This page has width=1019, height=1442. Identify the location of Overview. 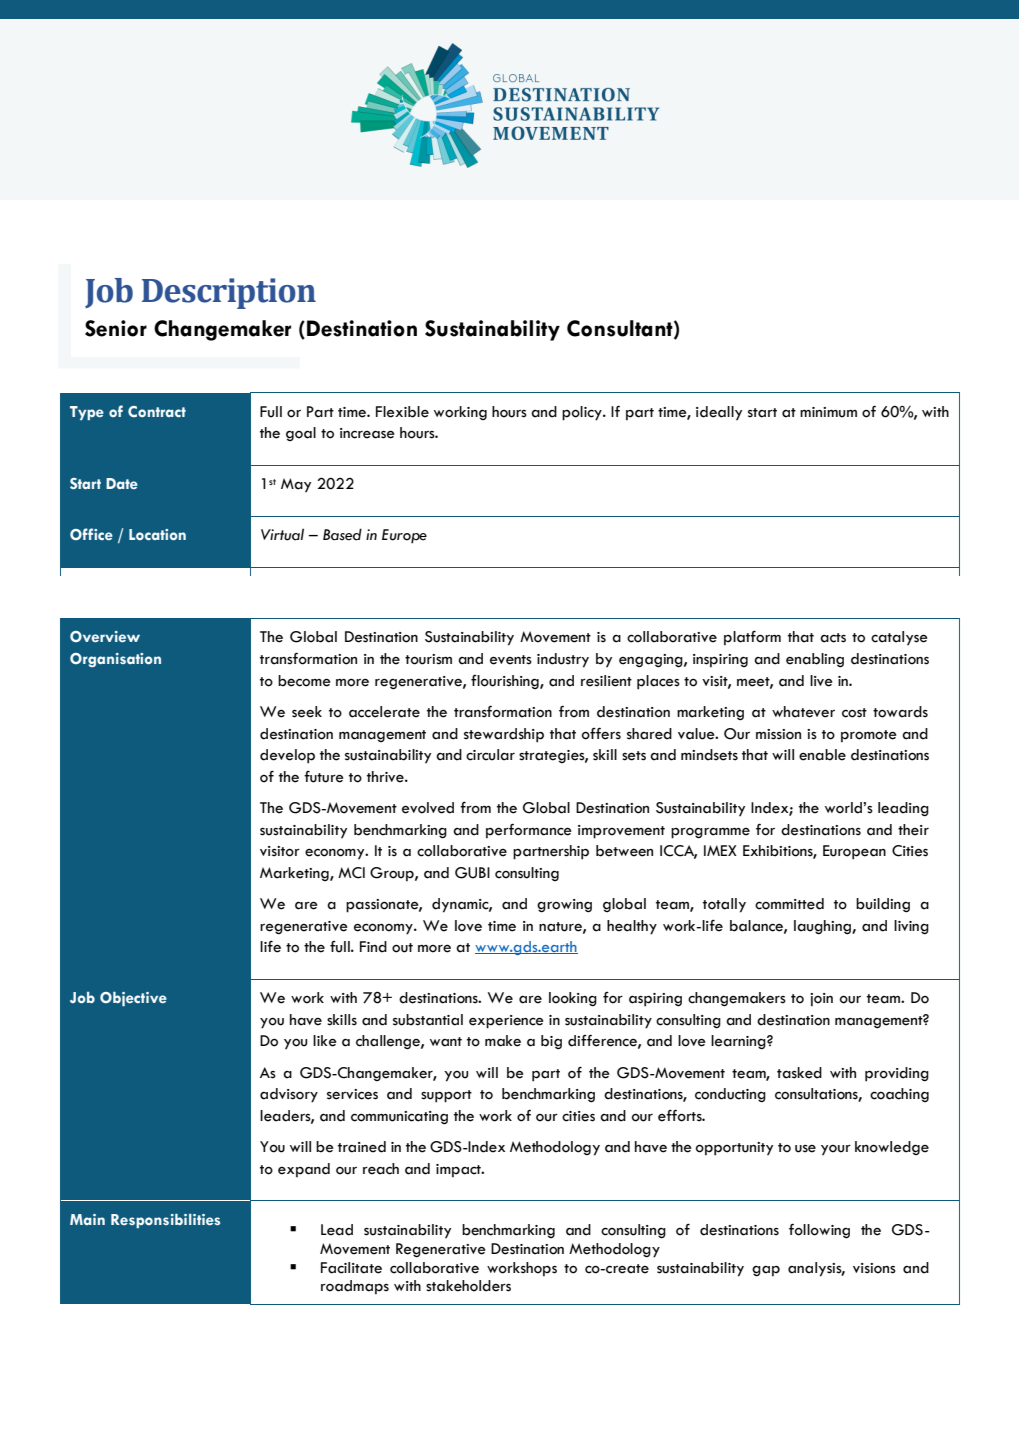
(105, 636).
